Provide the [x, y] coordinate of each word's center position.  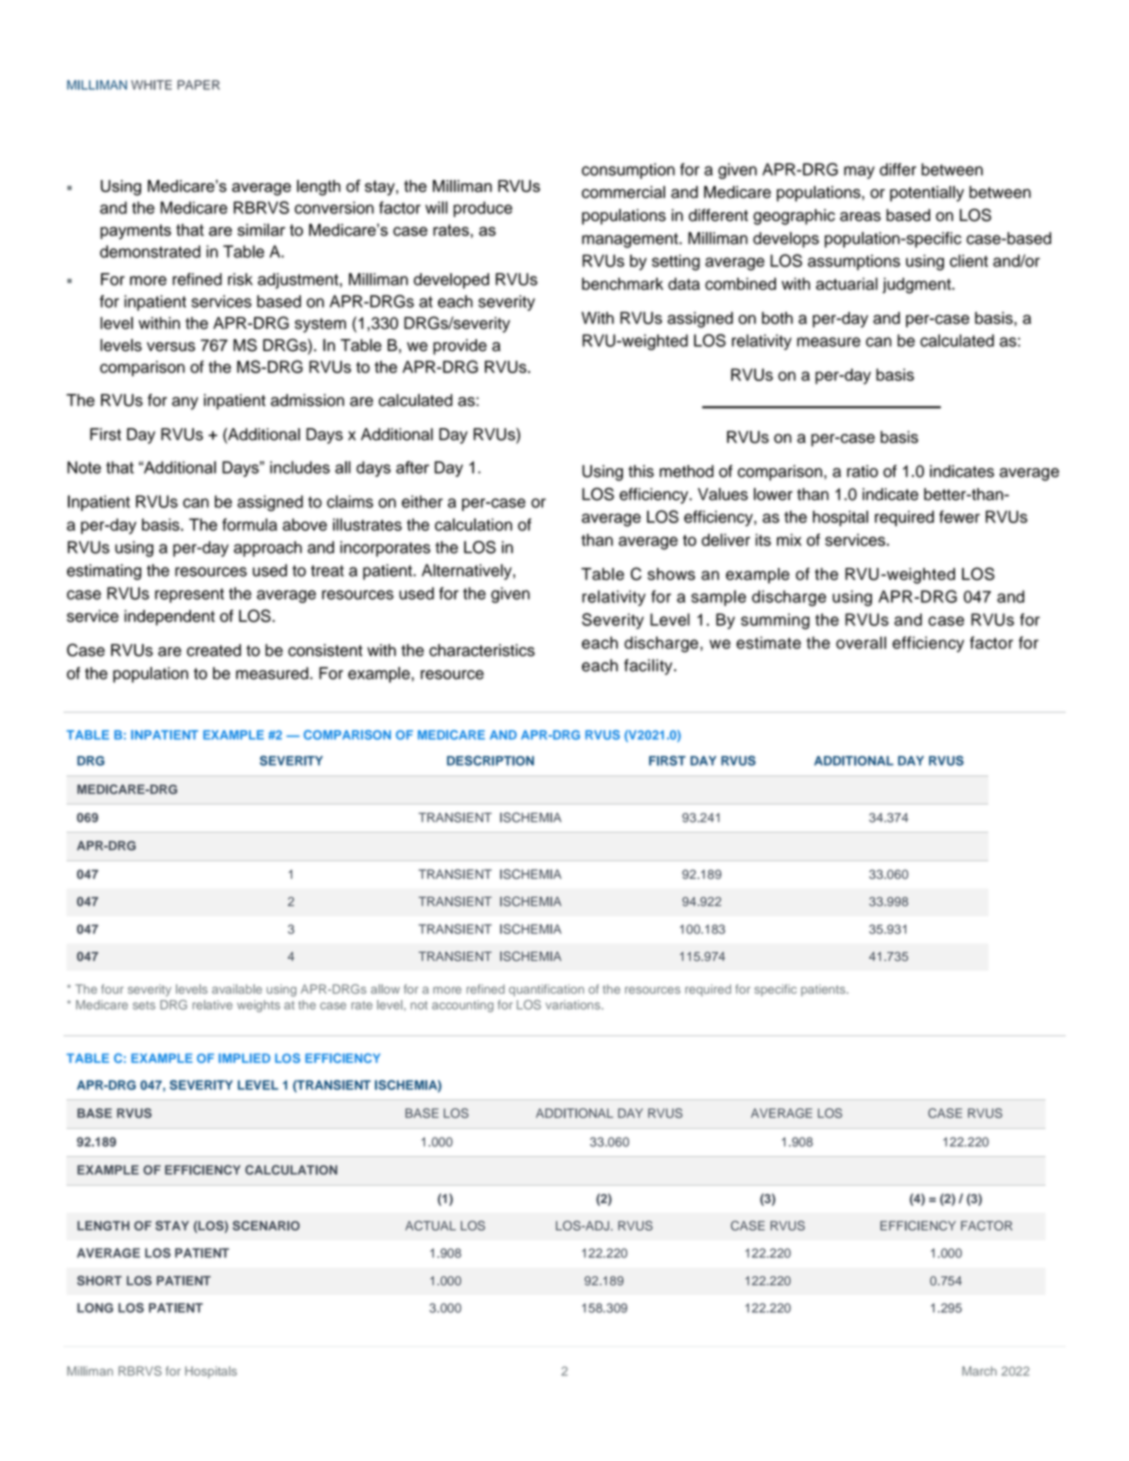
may [859, 172]
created [214, 650]
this [641, 471]
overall [861, 642]
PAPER [198, 85]
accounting [463, 1006]
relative [213, 1005]
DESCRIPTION [490, 761]
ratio [862, 471]
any [185, 403]
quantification [546, 990]
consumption [628, 171]
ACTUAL [430, 1226]
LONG [95, 1308]
